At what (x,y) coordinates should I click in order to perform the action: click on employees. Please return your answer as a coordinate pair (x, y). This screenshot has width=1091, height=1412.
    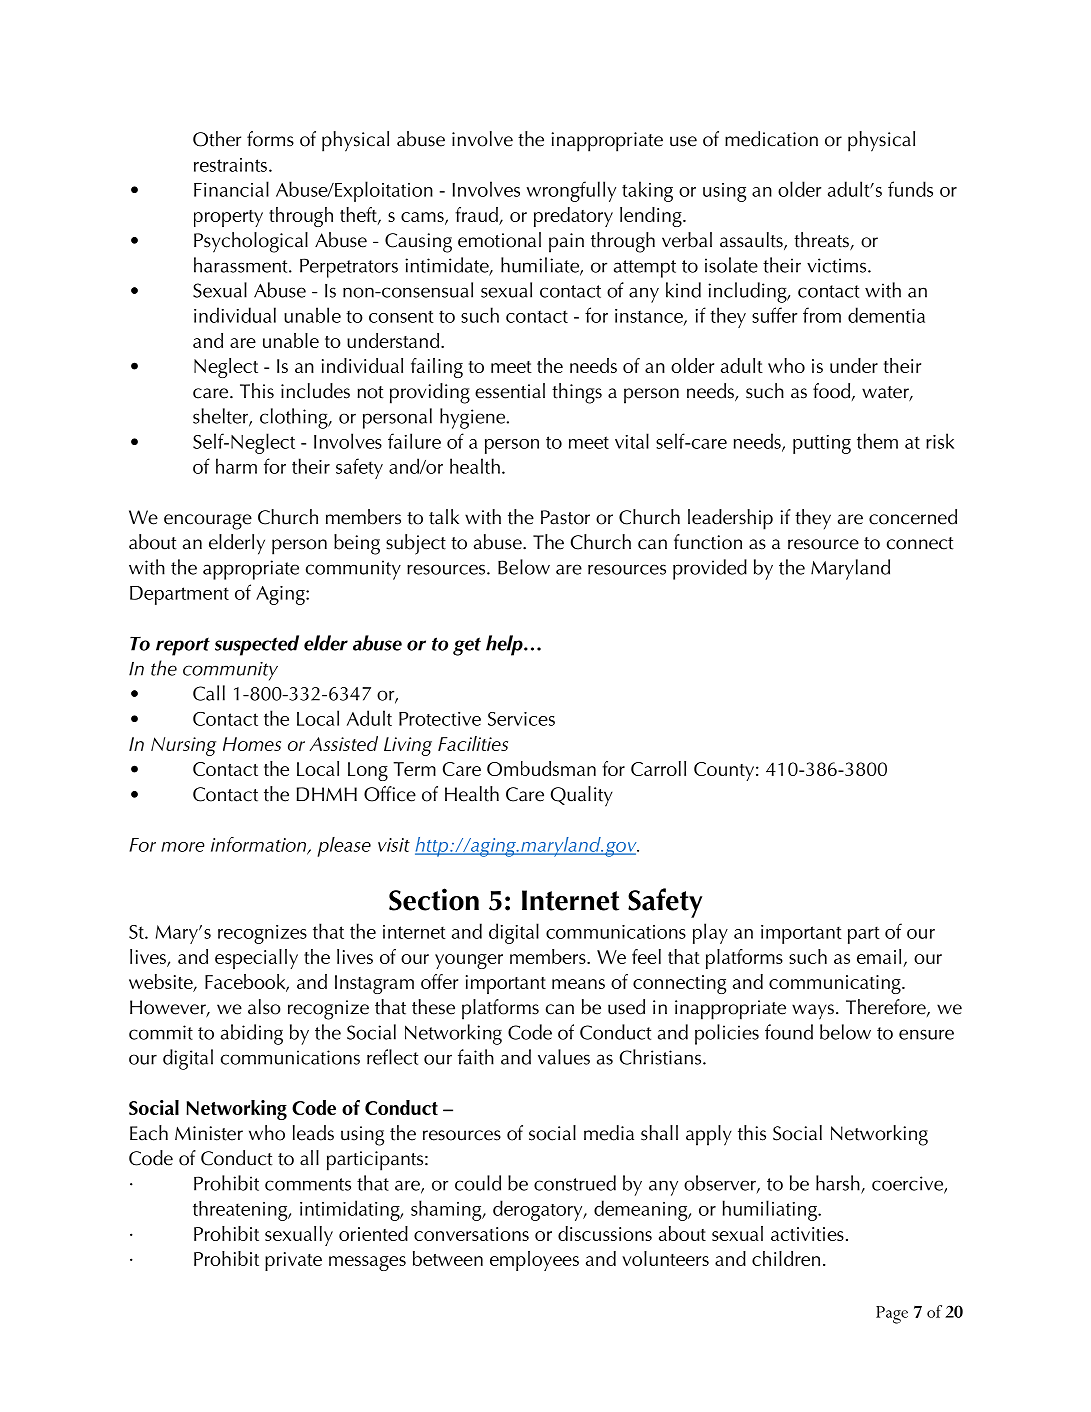
    Looking at the image, I should click on (534, 1261).
